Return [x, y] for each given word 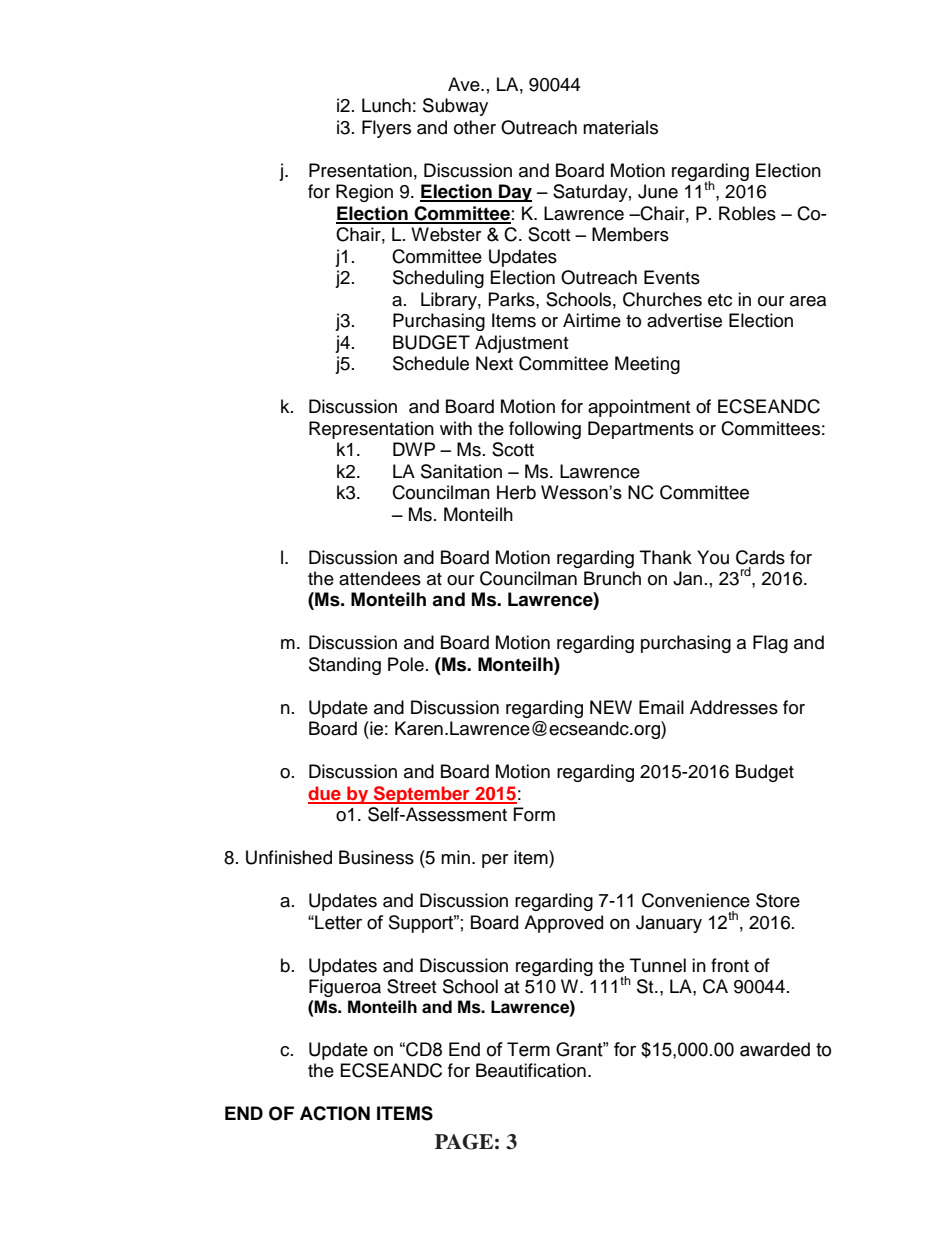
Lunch [386, 105]
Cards [760, 557]
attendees [380, 578]
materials [620, 127]
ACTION [335, 1113]
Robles [747, 213]
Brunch [612, 578]
